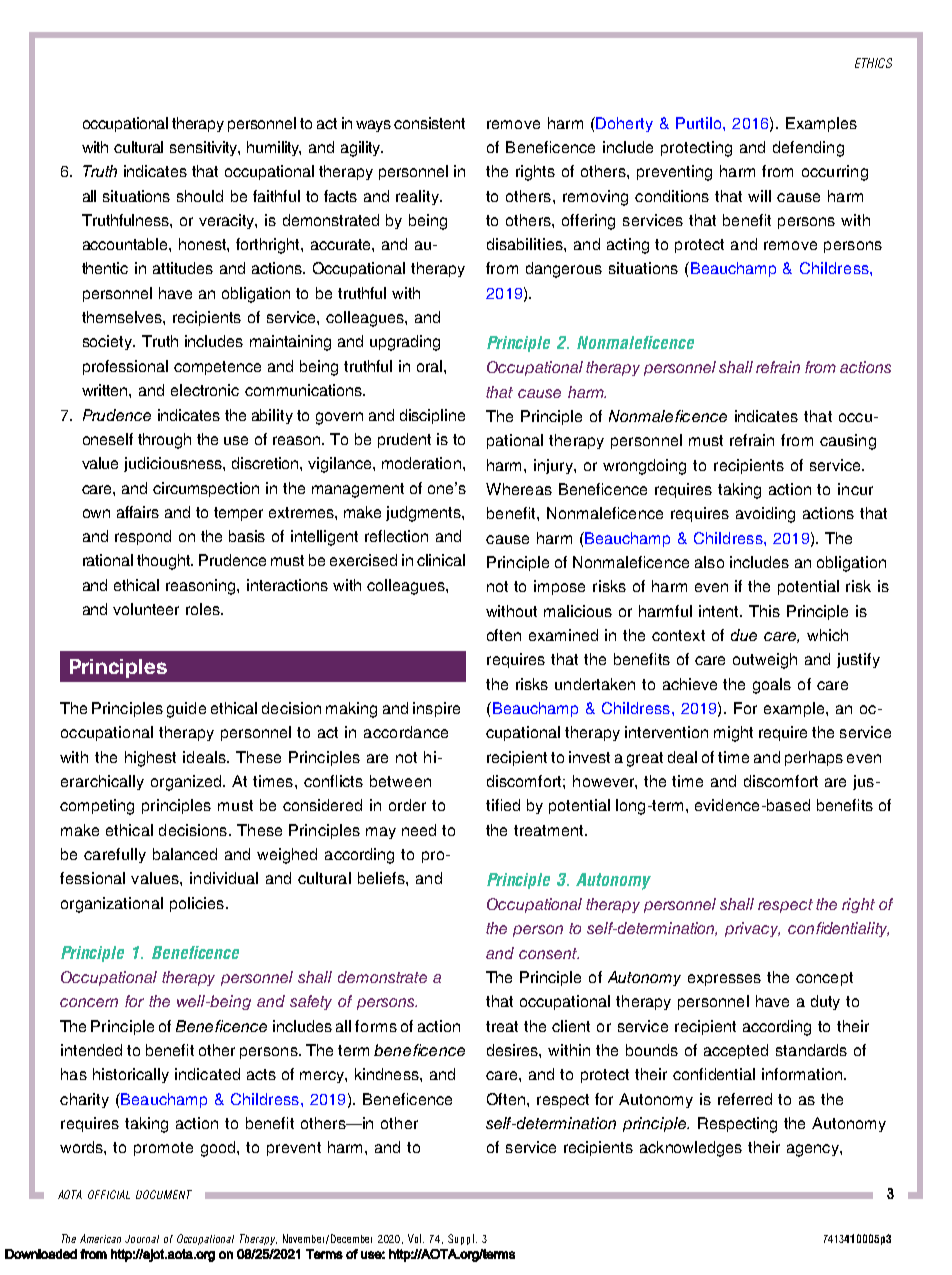 Image resolution: width=952 pixels, height=1275 pixels. Describe the element at coordinates (814, 1150) in the page. I see `agency` at that location.
